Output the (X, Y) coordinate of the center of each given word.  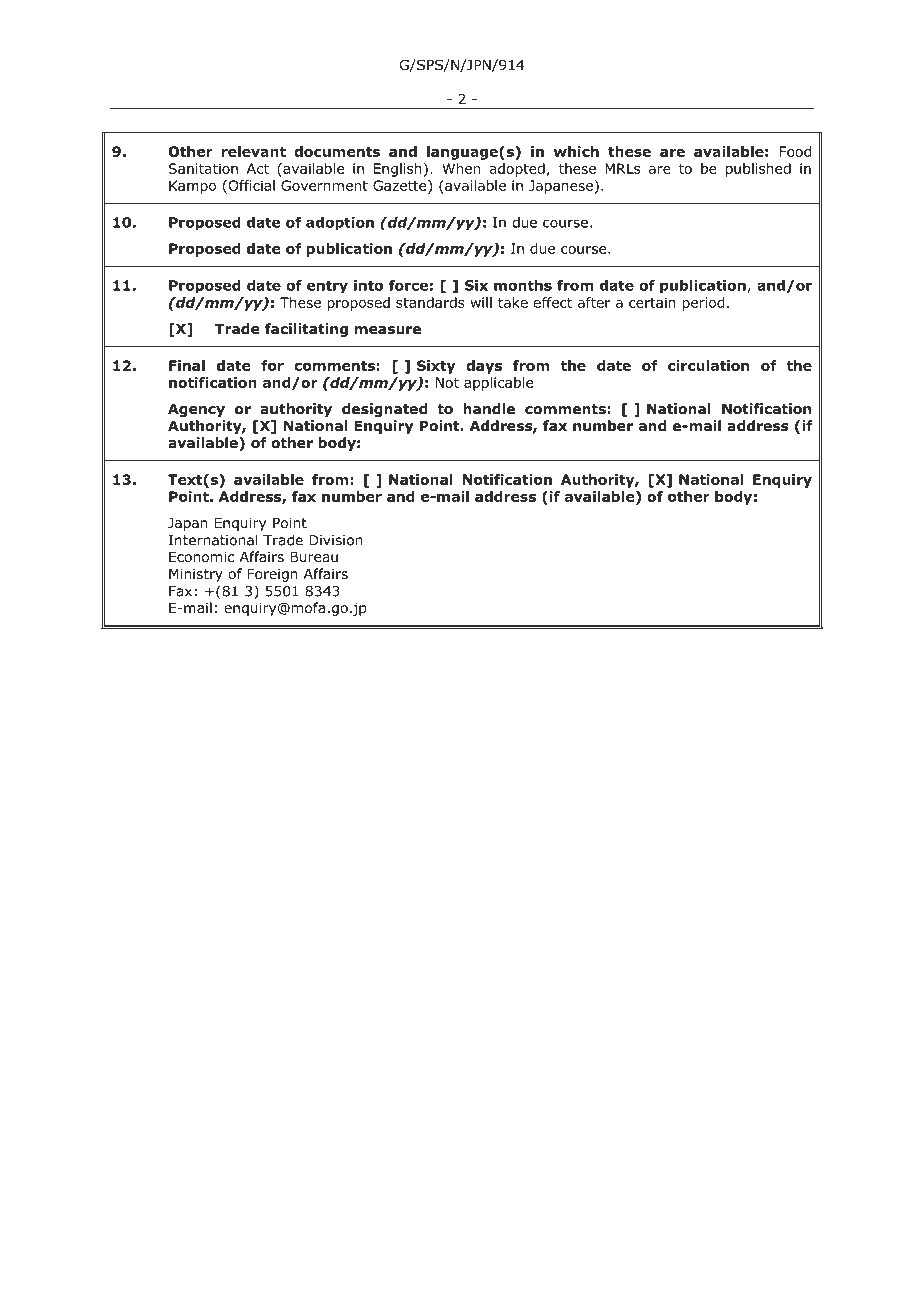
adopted (517, 170)
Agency (196, 410)
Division (335, 540)
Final (187, 365)
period (703, 304)
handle (489, 408)
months (523, 285)
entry (327, 287)
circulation (708, 365)
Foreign (273, 575)
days (484, 367)
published (758, 170)
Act (258, 168)
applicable (498, 384)
